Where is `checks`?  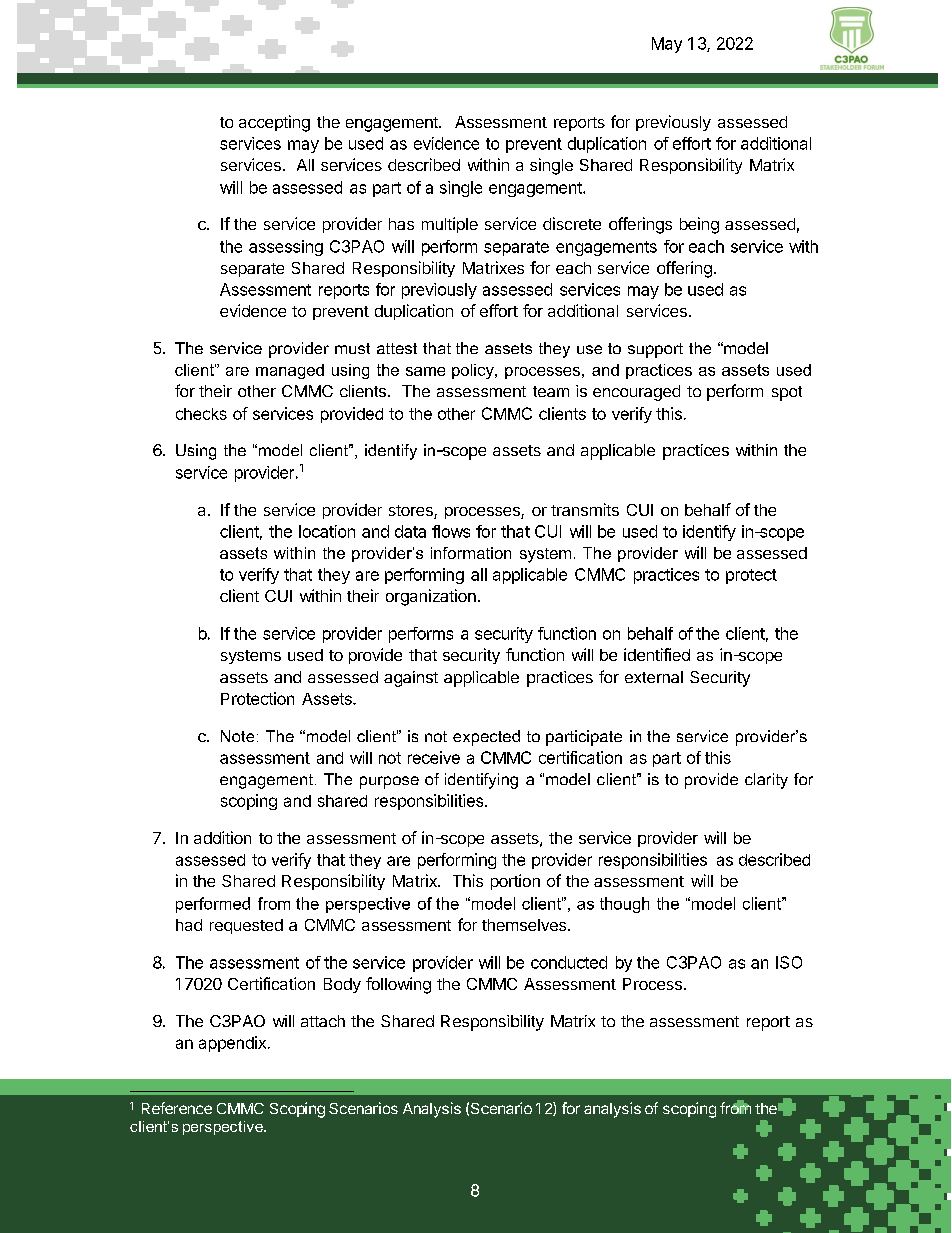
checks is located at coordinates (201, 414).
